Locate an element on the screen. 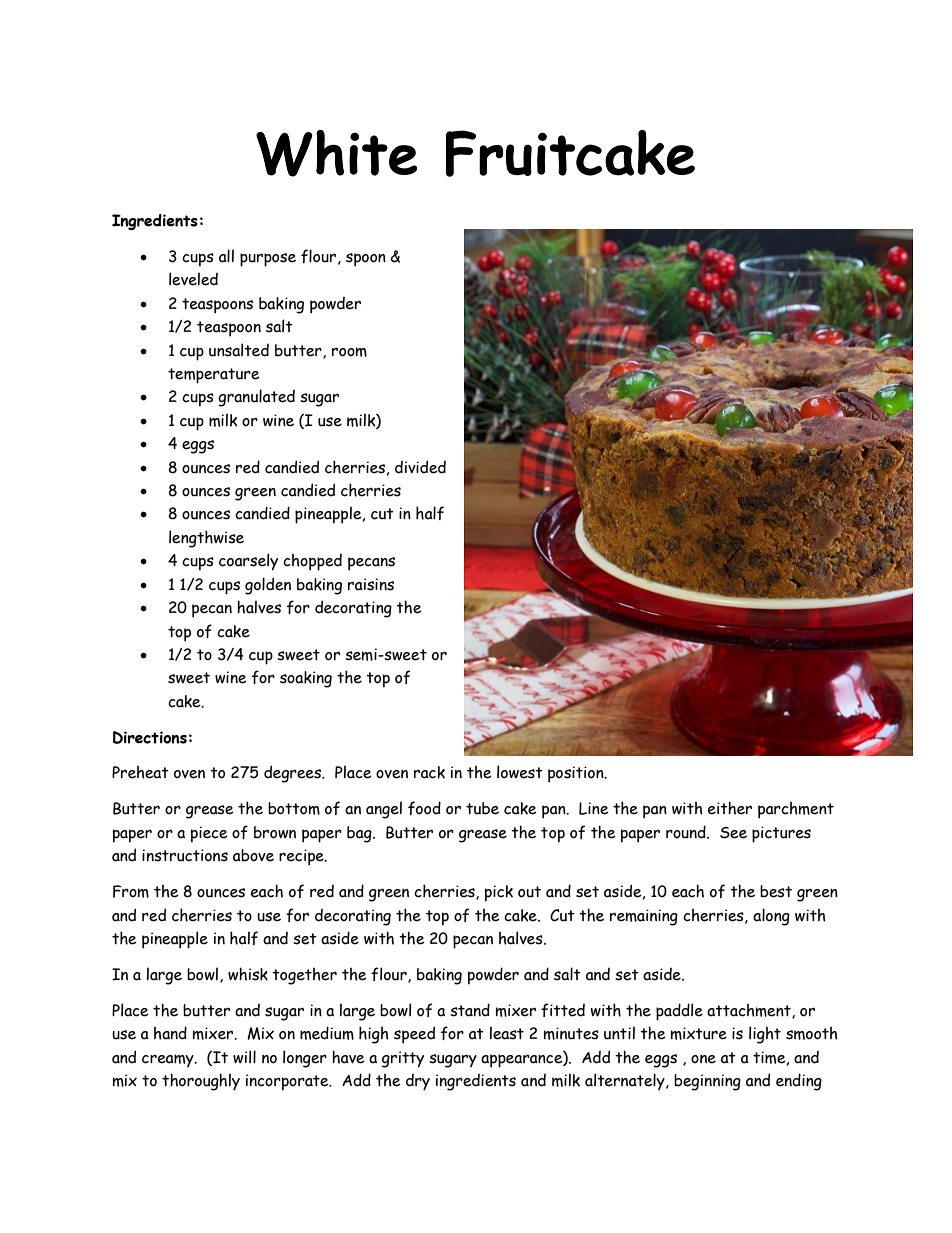  Directions is located at coordinates (150, 737).
